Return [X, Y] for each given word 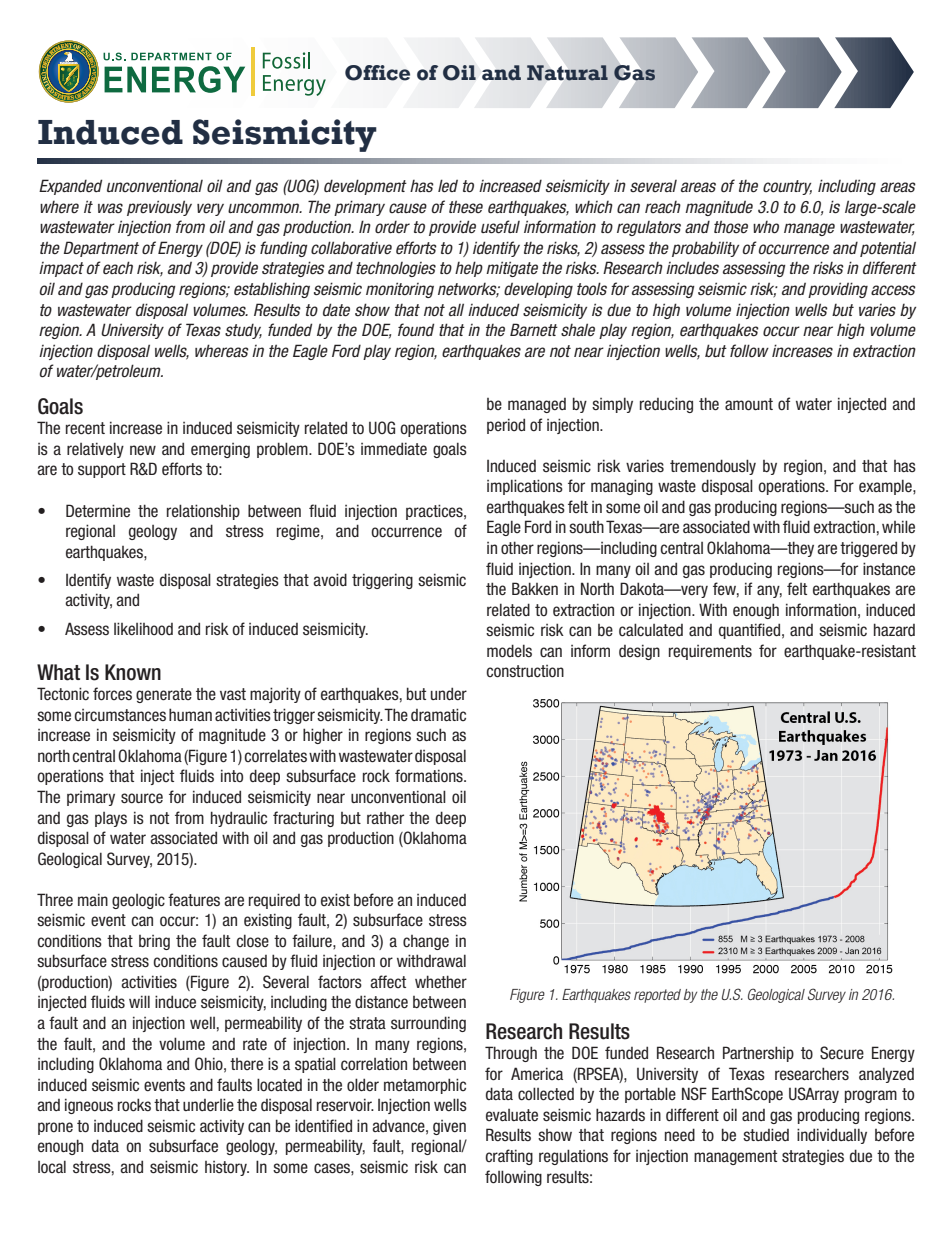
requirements [710, 652]
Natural [567, 73]
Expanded [70, 187]
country [787, 187]
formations [430, 776]
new [143, 450]
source [142, 798]
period [506, 426]
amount [749, 404]
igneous [89, 1106]
